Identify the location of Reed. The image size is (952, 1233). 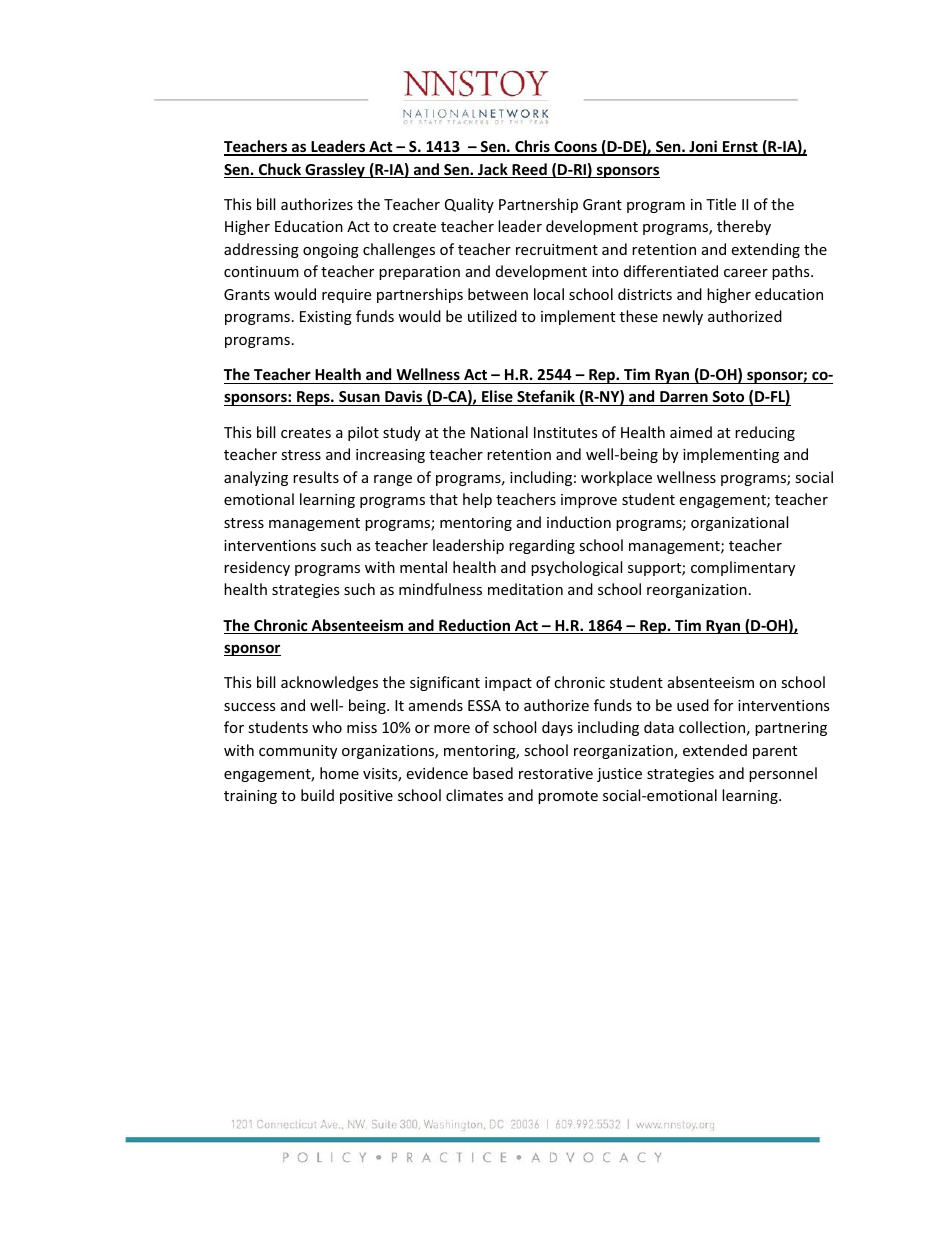
(529, 170).
